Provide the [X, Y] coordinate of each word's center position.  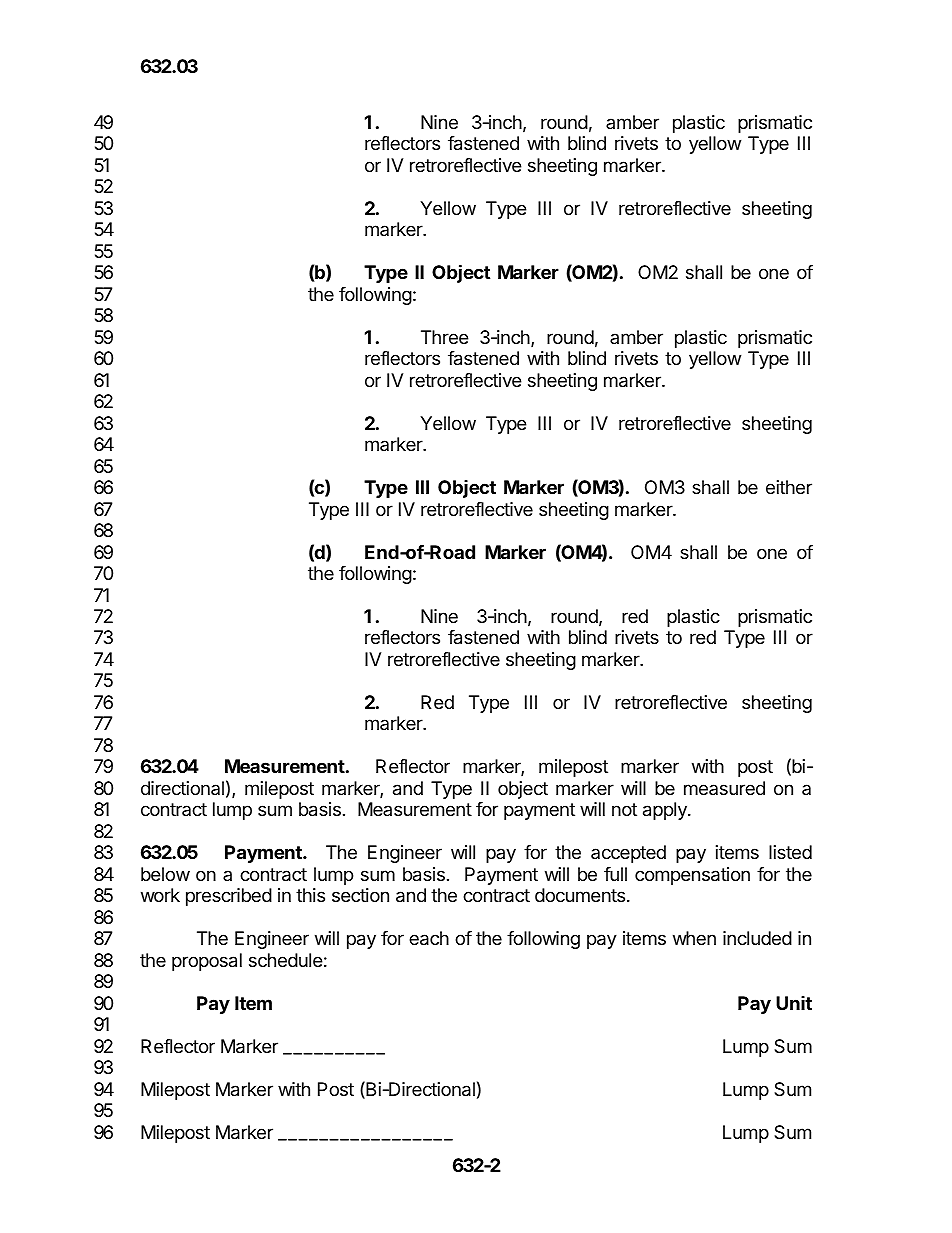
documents [580, 895]
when [694, 938]
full [615, 874]
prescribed [229, 897]
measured [724, 788]
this [310, 895]
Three [444, 337]
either [789, 487]
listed [790, 852]
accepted [628, 854]
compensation [692, 876]
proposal [207, 962]
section [360, 895]
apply [666, 811]
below [165, 874]
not [624, 809]
